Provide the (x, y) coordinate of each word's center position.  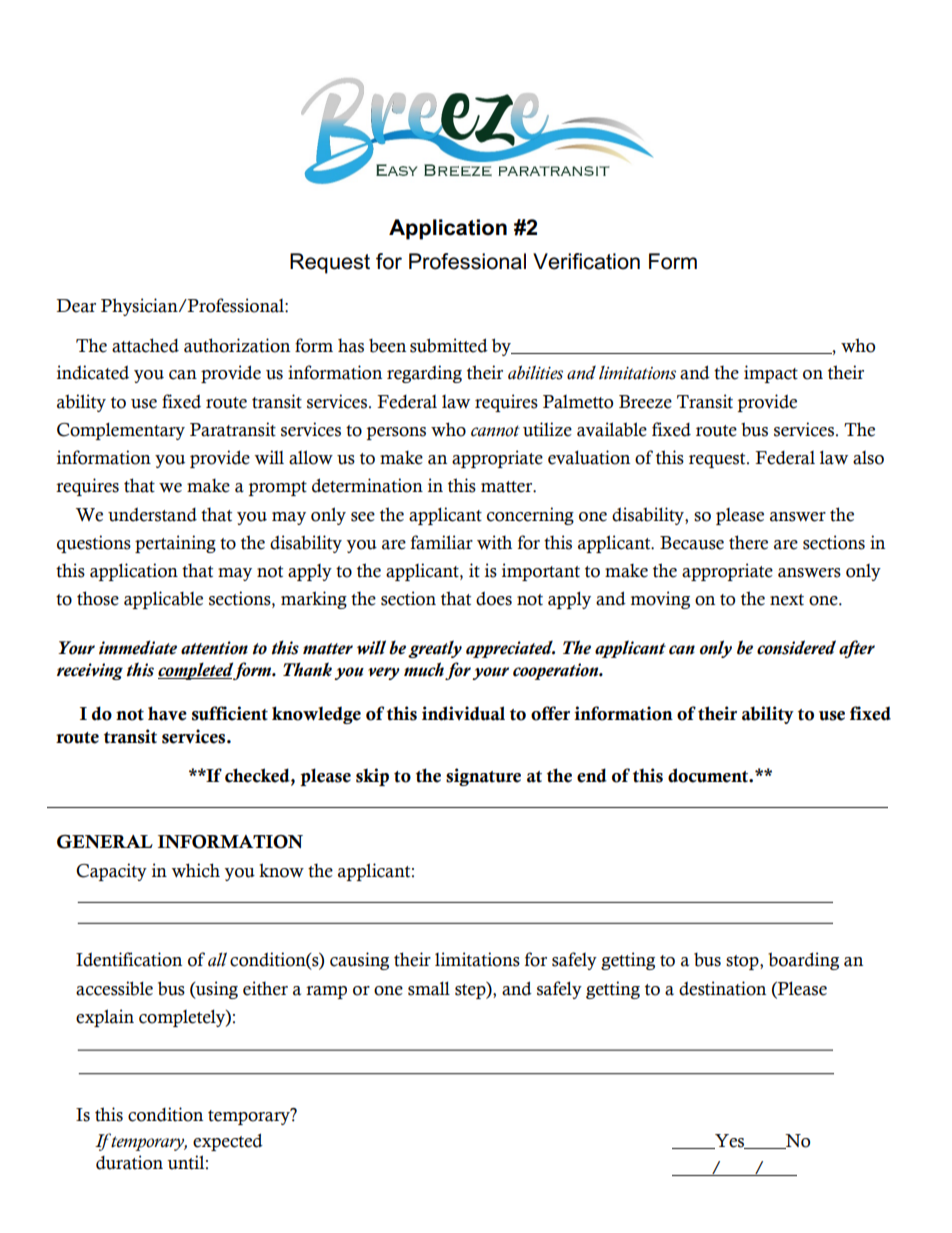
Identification (129, 959)
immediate (138, 647)
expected (228, 1142)
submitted (449, 345)
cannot (495, 431)
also (868, 458)
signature (483, 777)
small (429, 988)
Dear (76, 306)
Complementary (121, 431)
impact (771, 374)
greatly (435, 649)
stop (743, 962)
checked (258, 775)
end (592, 775)
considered (796, 647)
